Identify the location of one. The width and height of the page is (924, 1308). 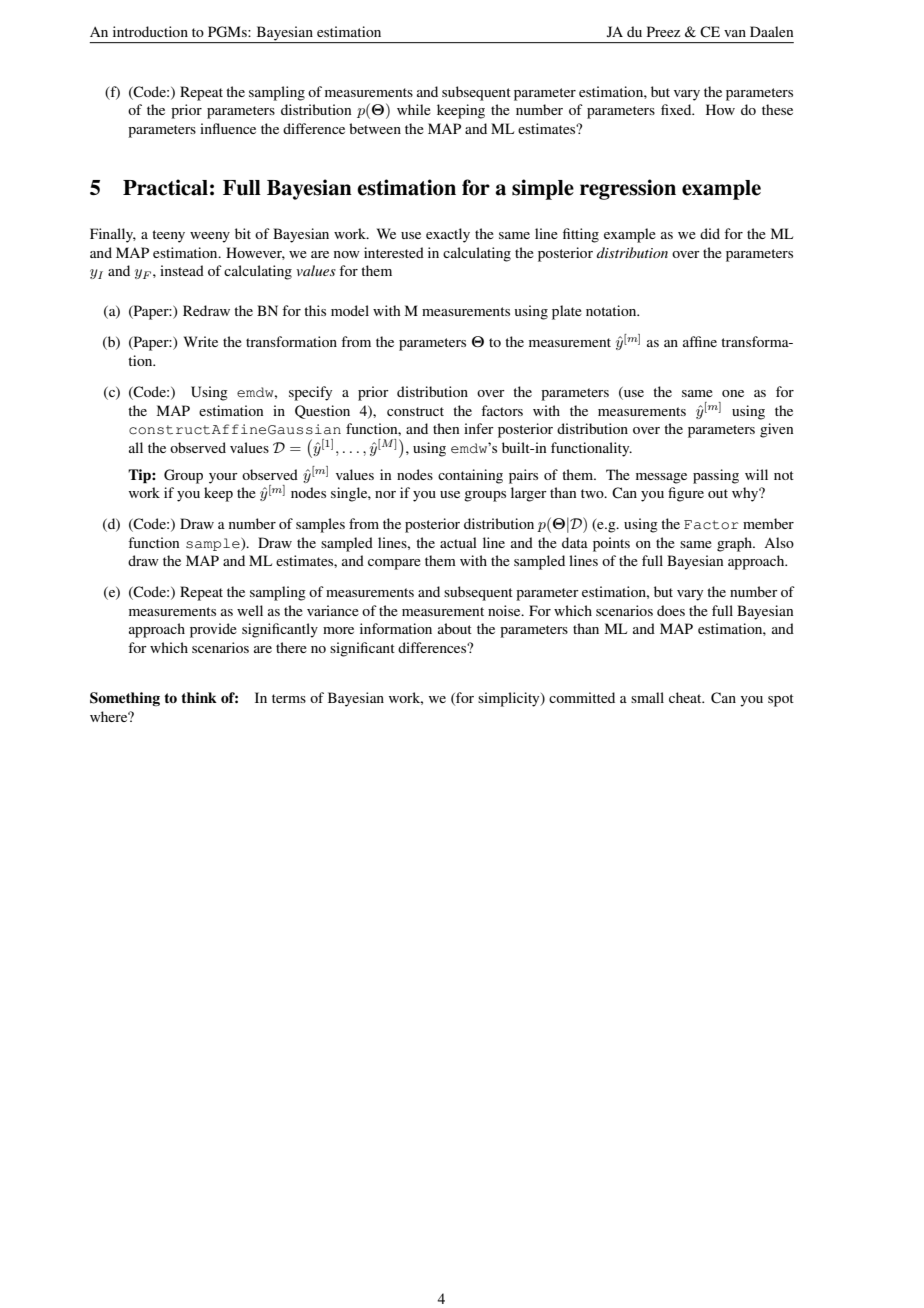
(733, 393).
